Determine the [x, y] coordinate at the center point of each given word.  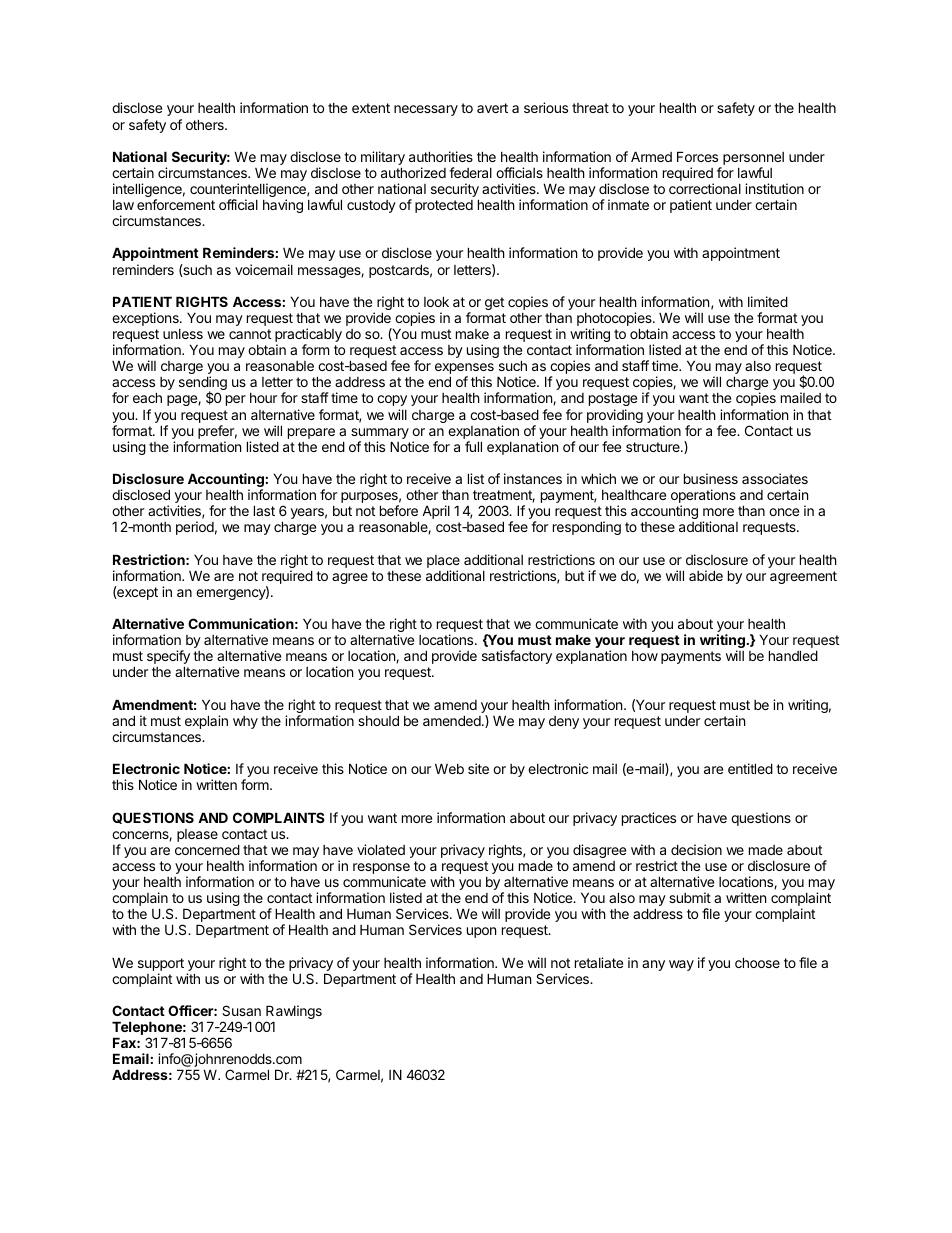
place [443, 563]
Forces [697, 156]
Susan [241, 1010]
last [264, 510]
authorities [441, 156]
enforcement [176, 204]
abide [706, 575]
